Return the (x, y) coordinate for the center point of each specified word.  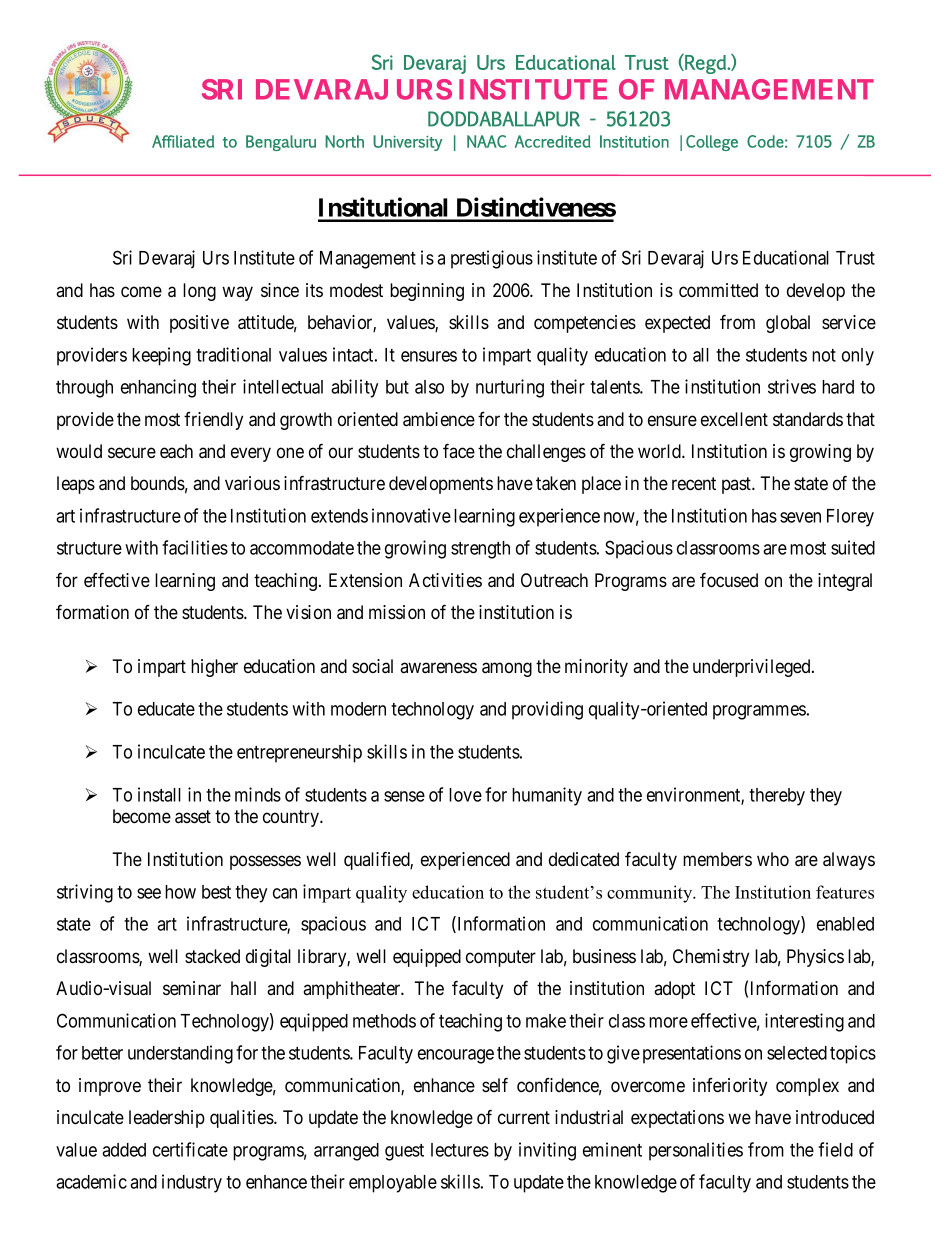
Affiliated (183, 141)
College (712, 143)
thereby (777, 797)
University (408, 143)
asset (193, 817)
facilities (195, 547)
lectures (460, 1150)
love (465, 795)
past (738, 485)
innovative (411, 515)
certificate (190, 1149)
